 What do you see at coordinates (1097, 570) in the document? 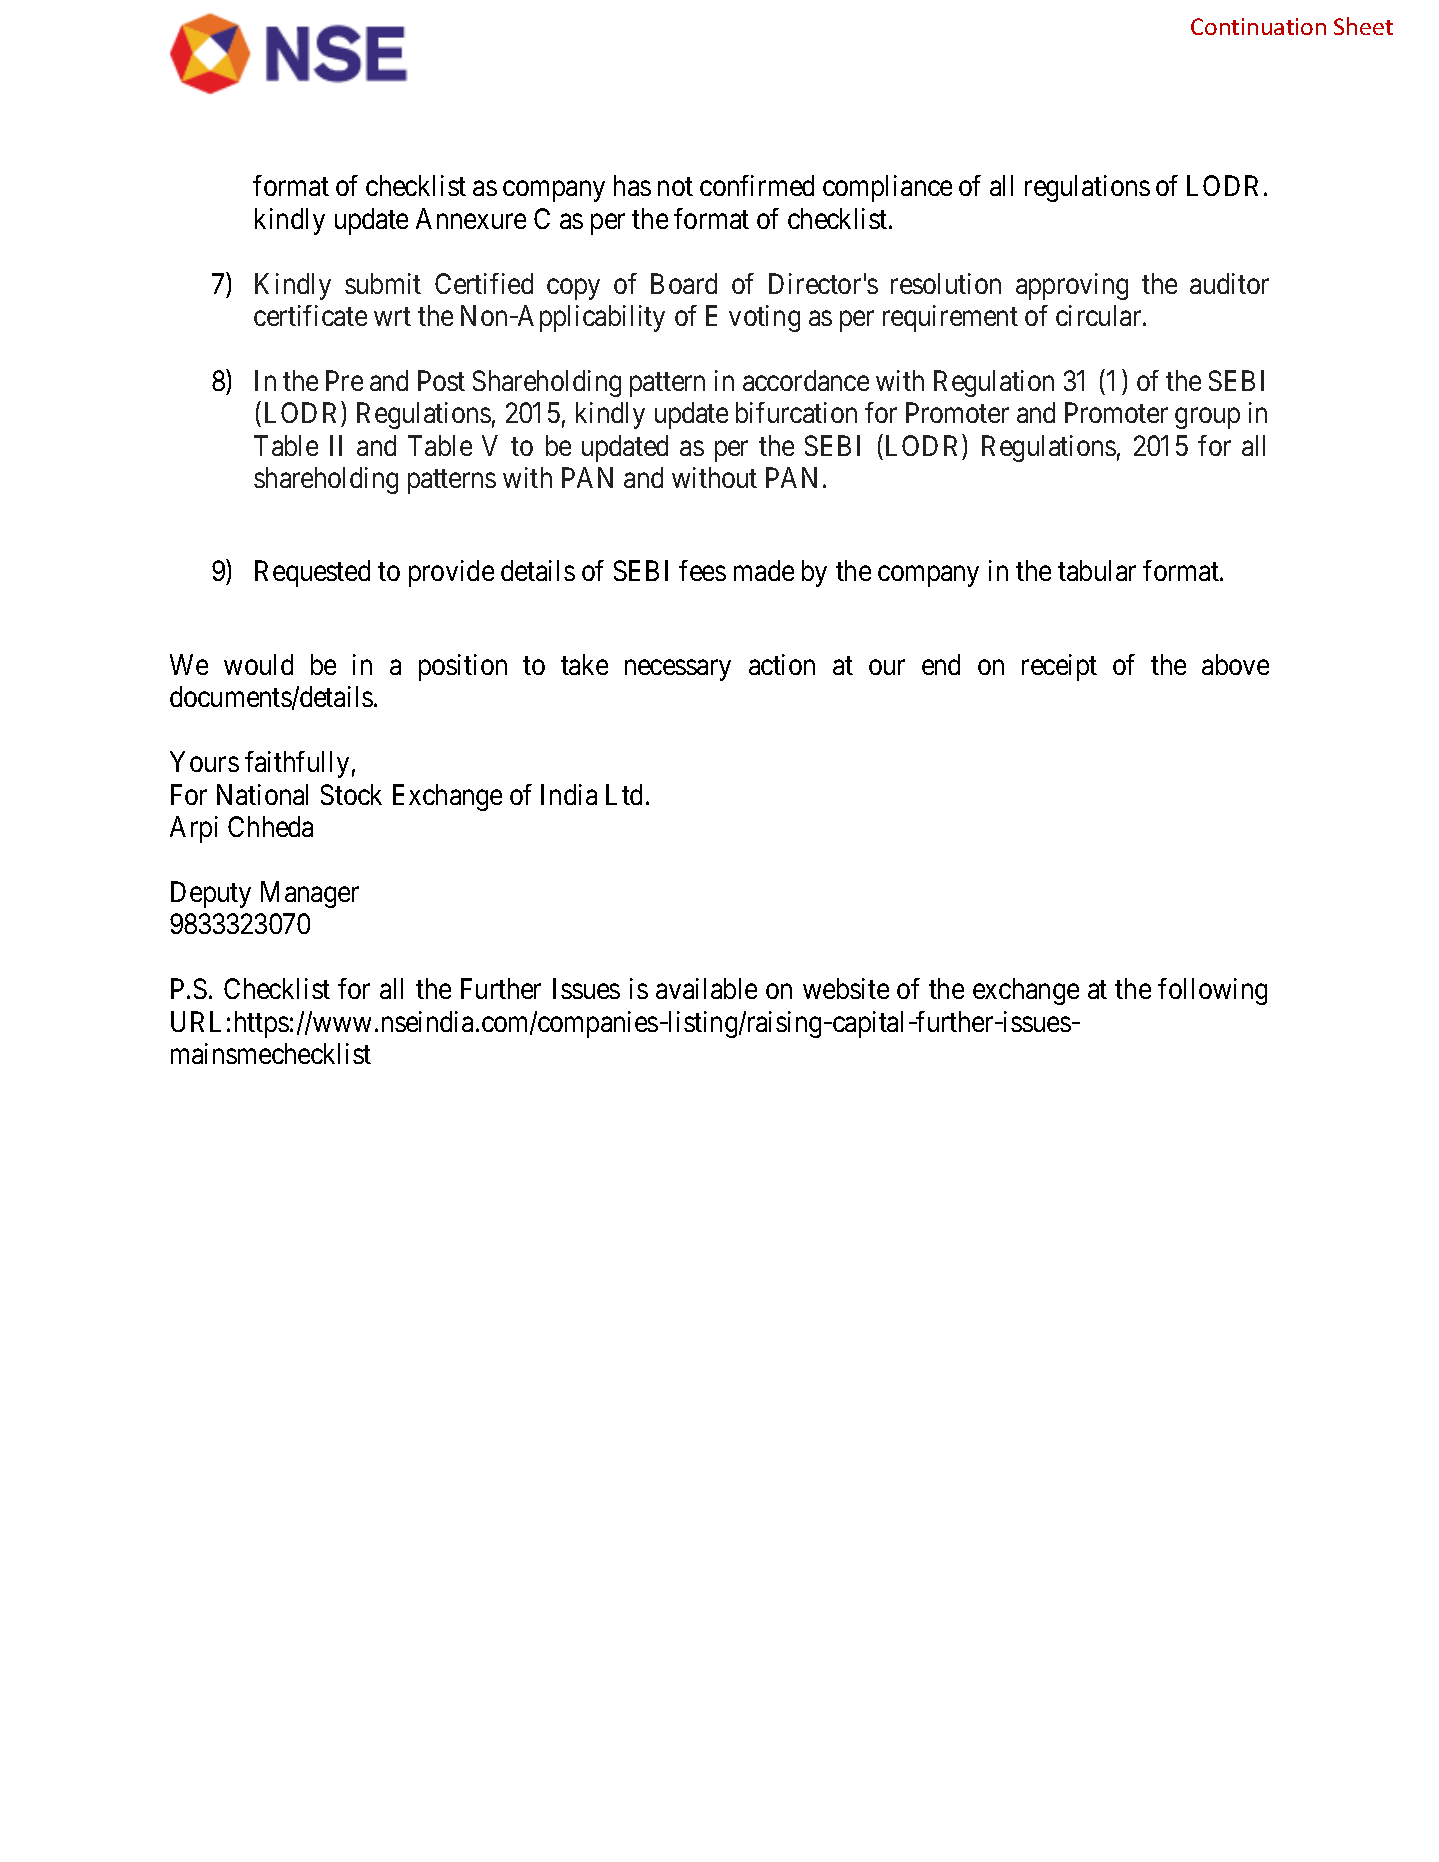
I see `tabular` at bounding box center [1097, 570].
